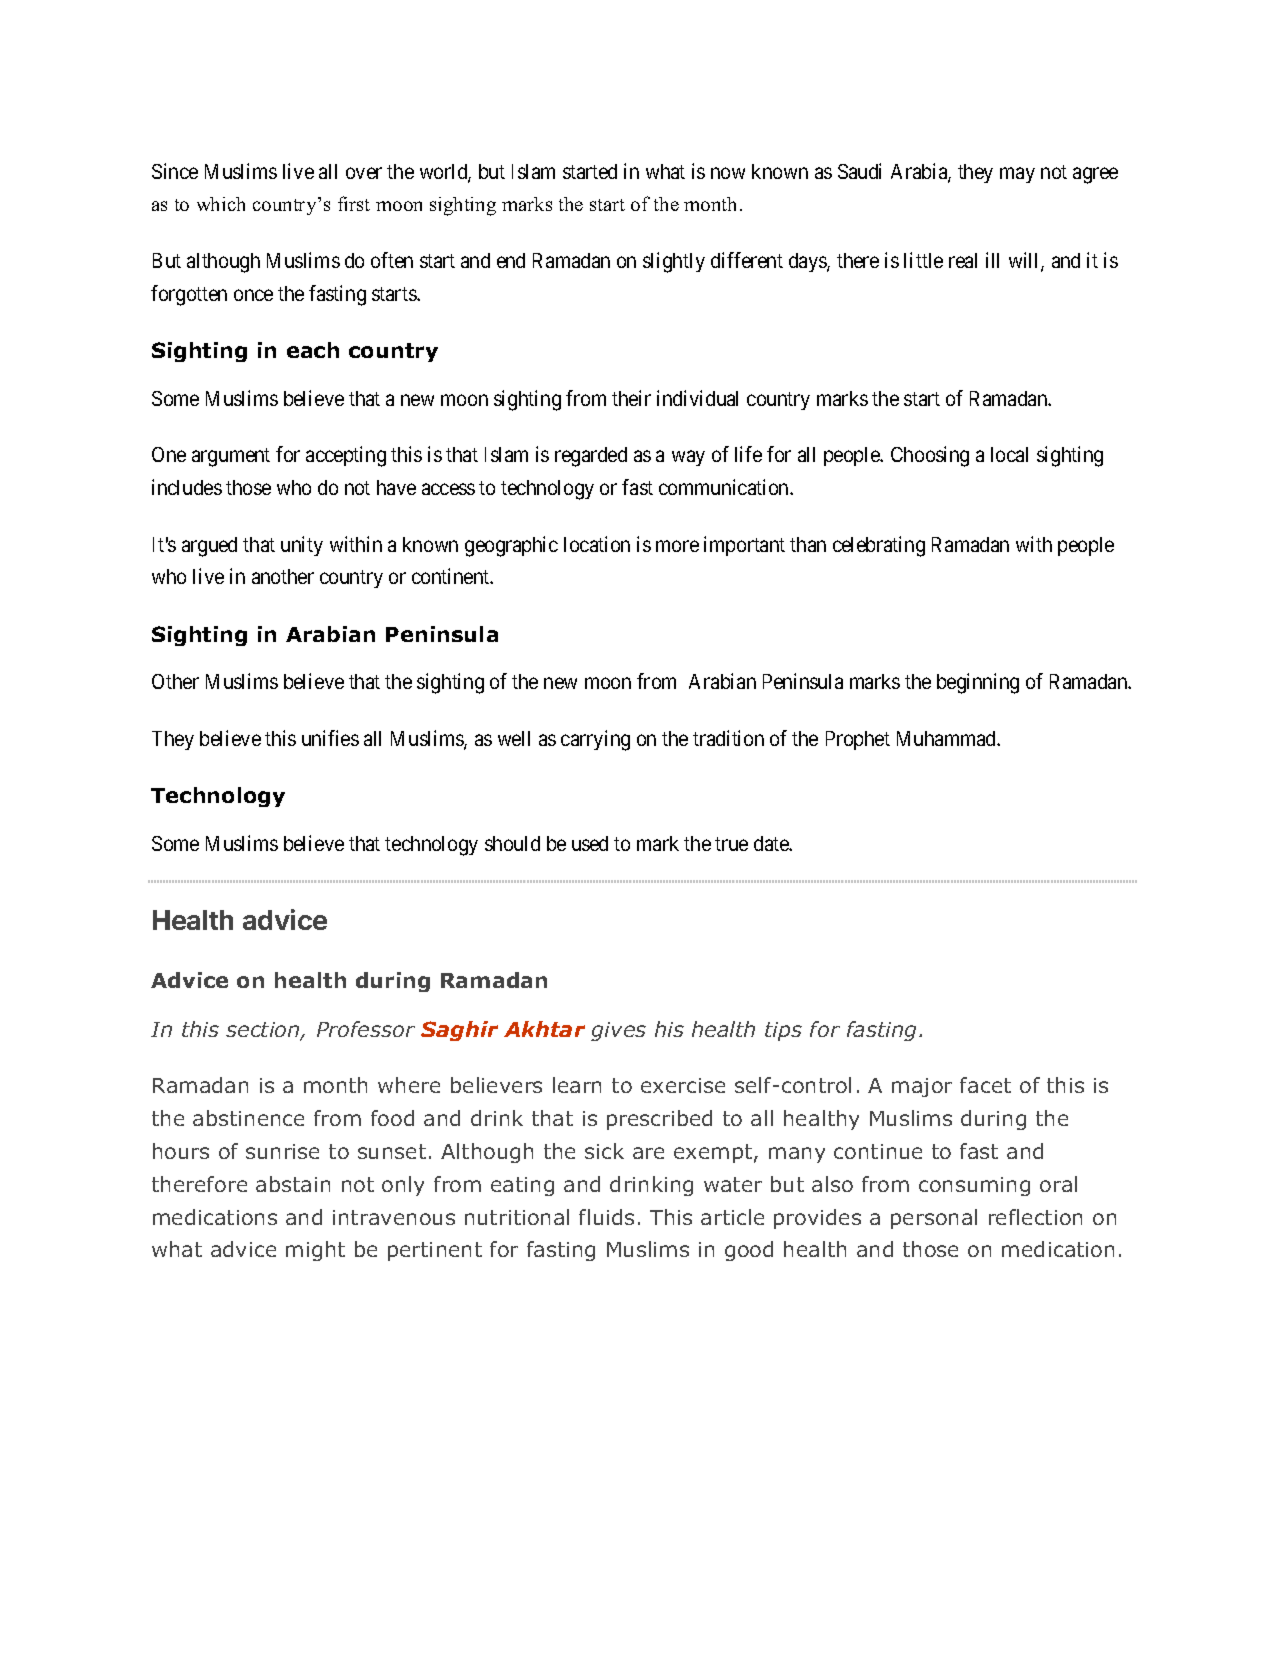 Image resolution: width=1287 pixels, height=1666 pixels. What do you see at coordinates (674, 262) in the document?
I see `slightly` at bounding box center [674, 262].
